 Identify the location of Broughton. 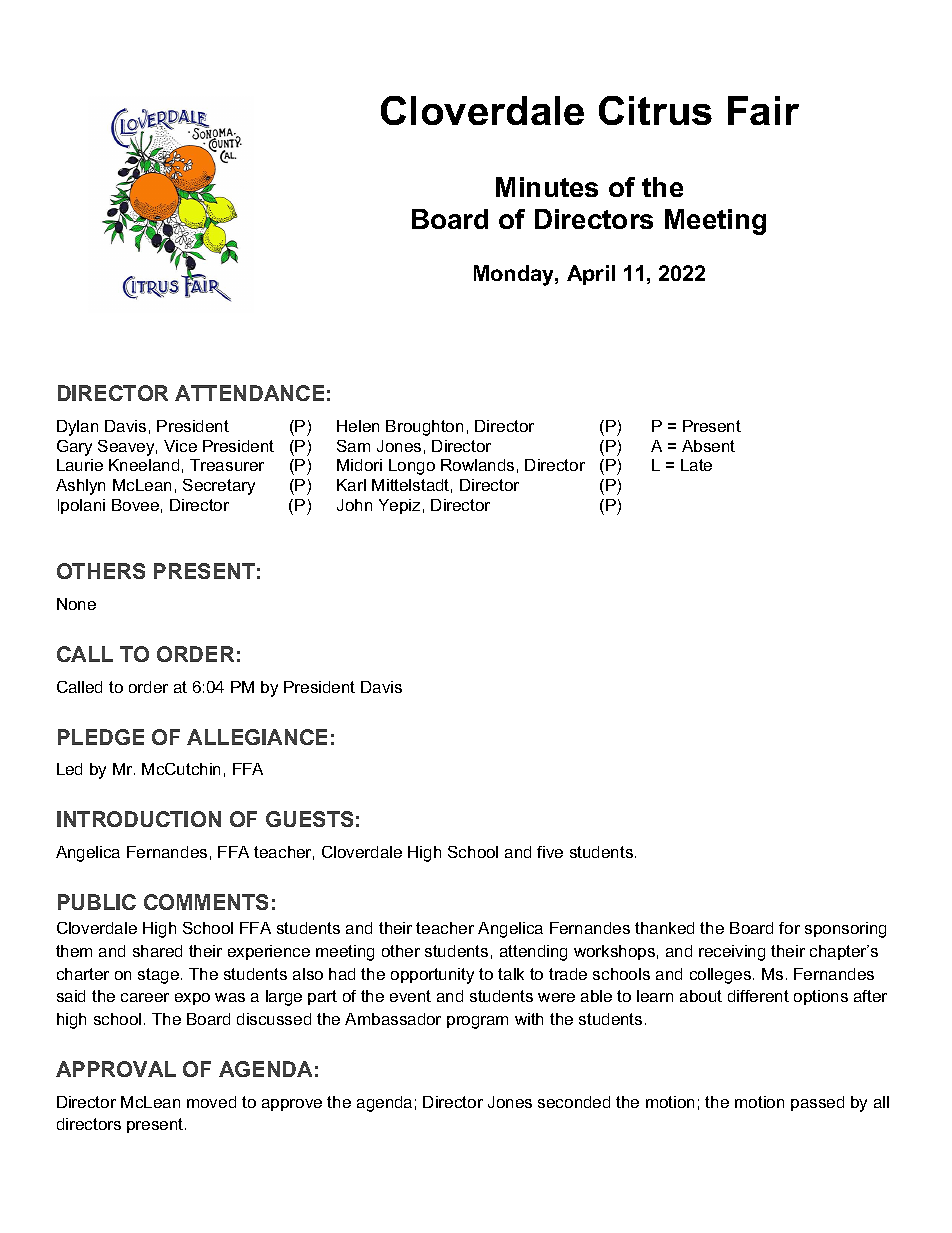
(424, 428).
